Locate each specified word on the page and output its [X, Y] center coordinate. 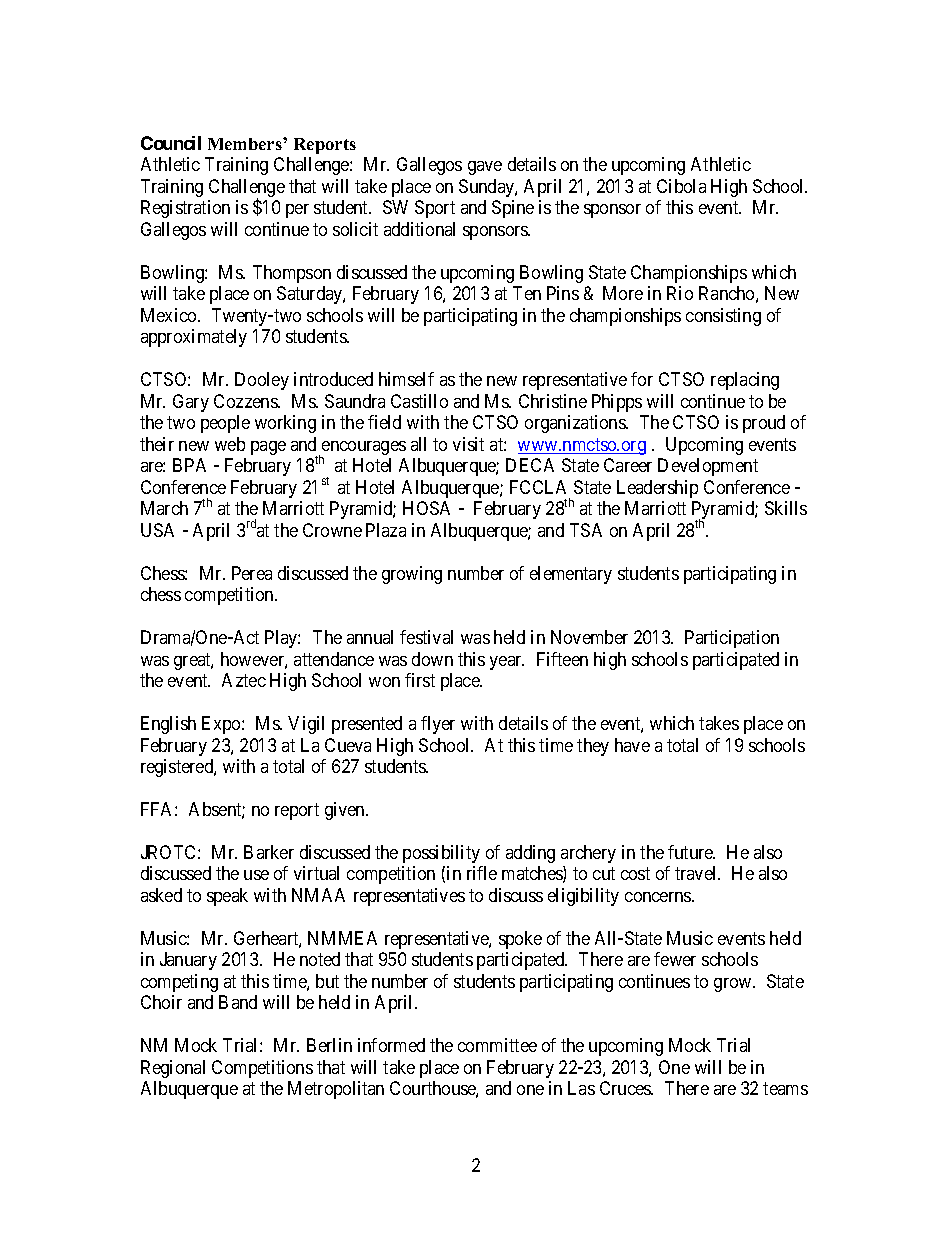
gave [485, 168]
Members [246, 144]
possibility [441, 854]
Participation [732, 639]
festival [426, 637]
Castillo [419, 401]
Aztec [244, 680]
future [691, 852]
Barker [269, 852]
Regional [173, 1069]
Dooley [262, 381]
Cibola [681, 186]
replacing [745, 381]
